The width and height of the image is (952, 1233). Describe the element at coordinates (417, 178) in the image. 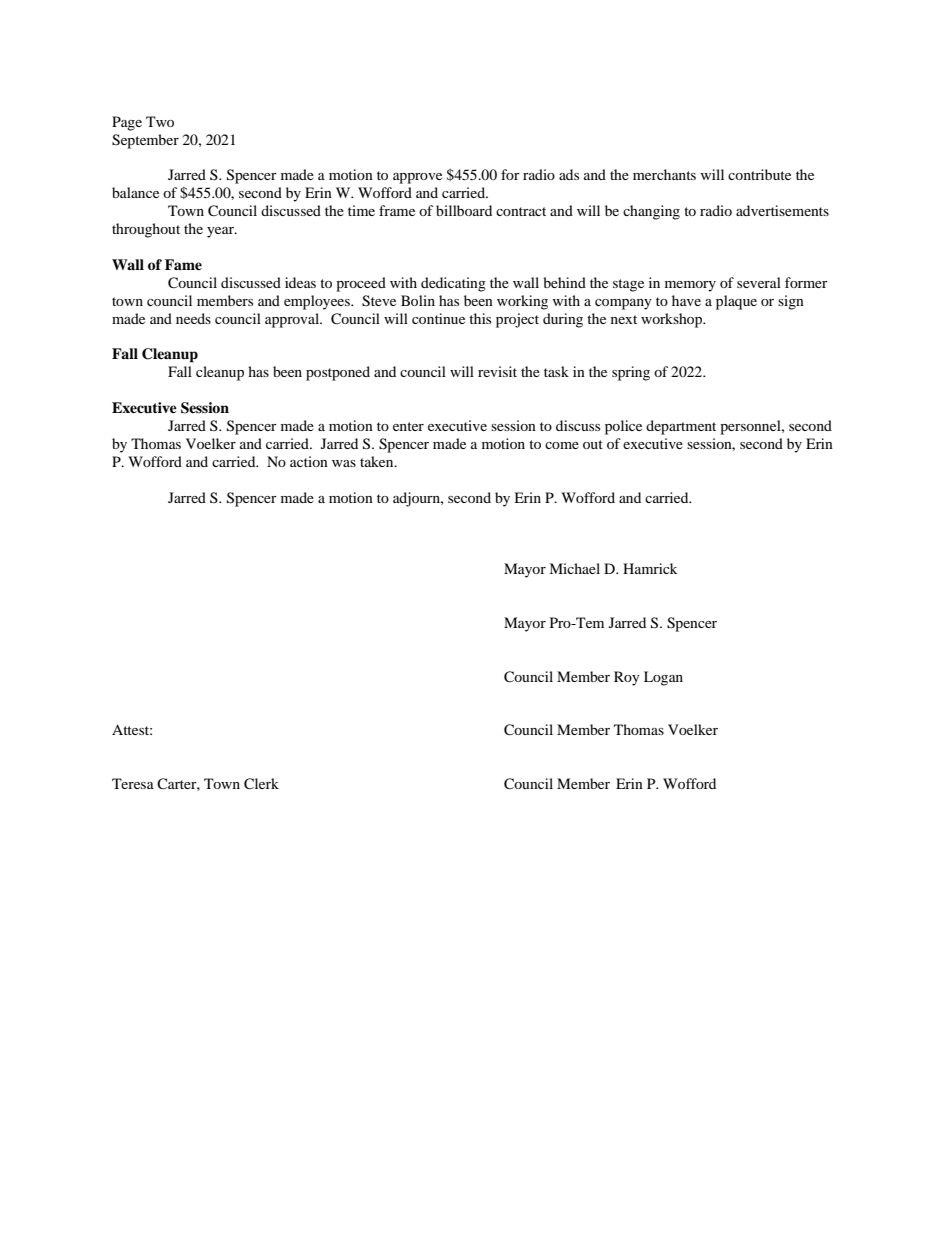

I see `approve` at that location.
